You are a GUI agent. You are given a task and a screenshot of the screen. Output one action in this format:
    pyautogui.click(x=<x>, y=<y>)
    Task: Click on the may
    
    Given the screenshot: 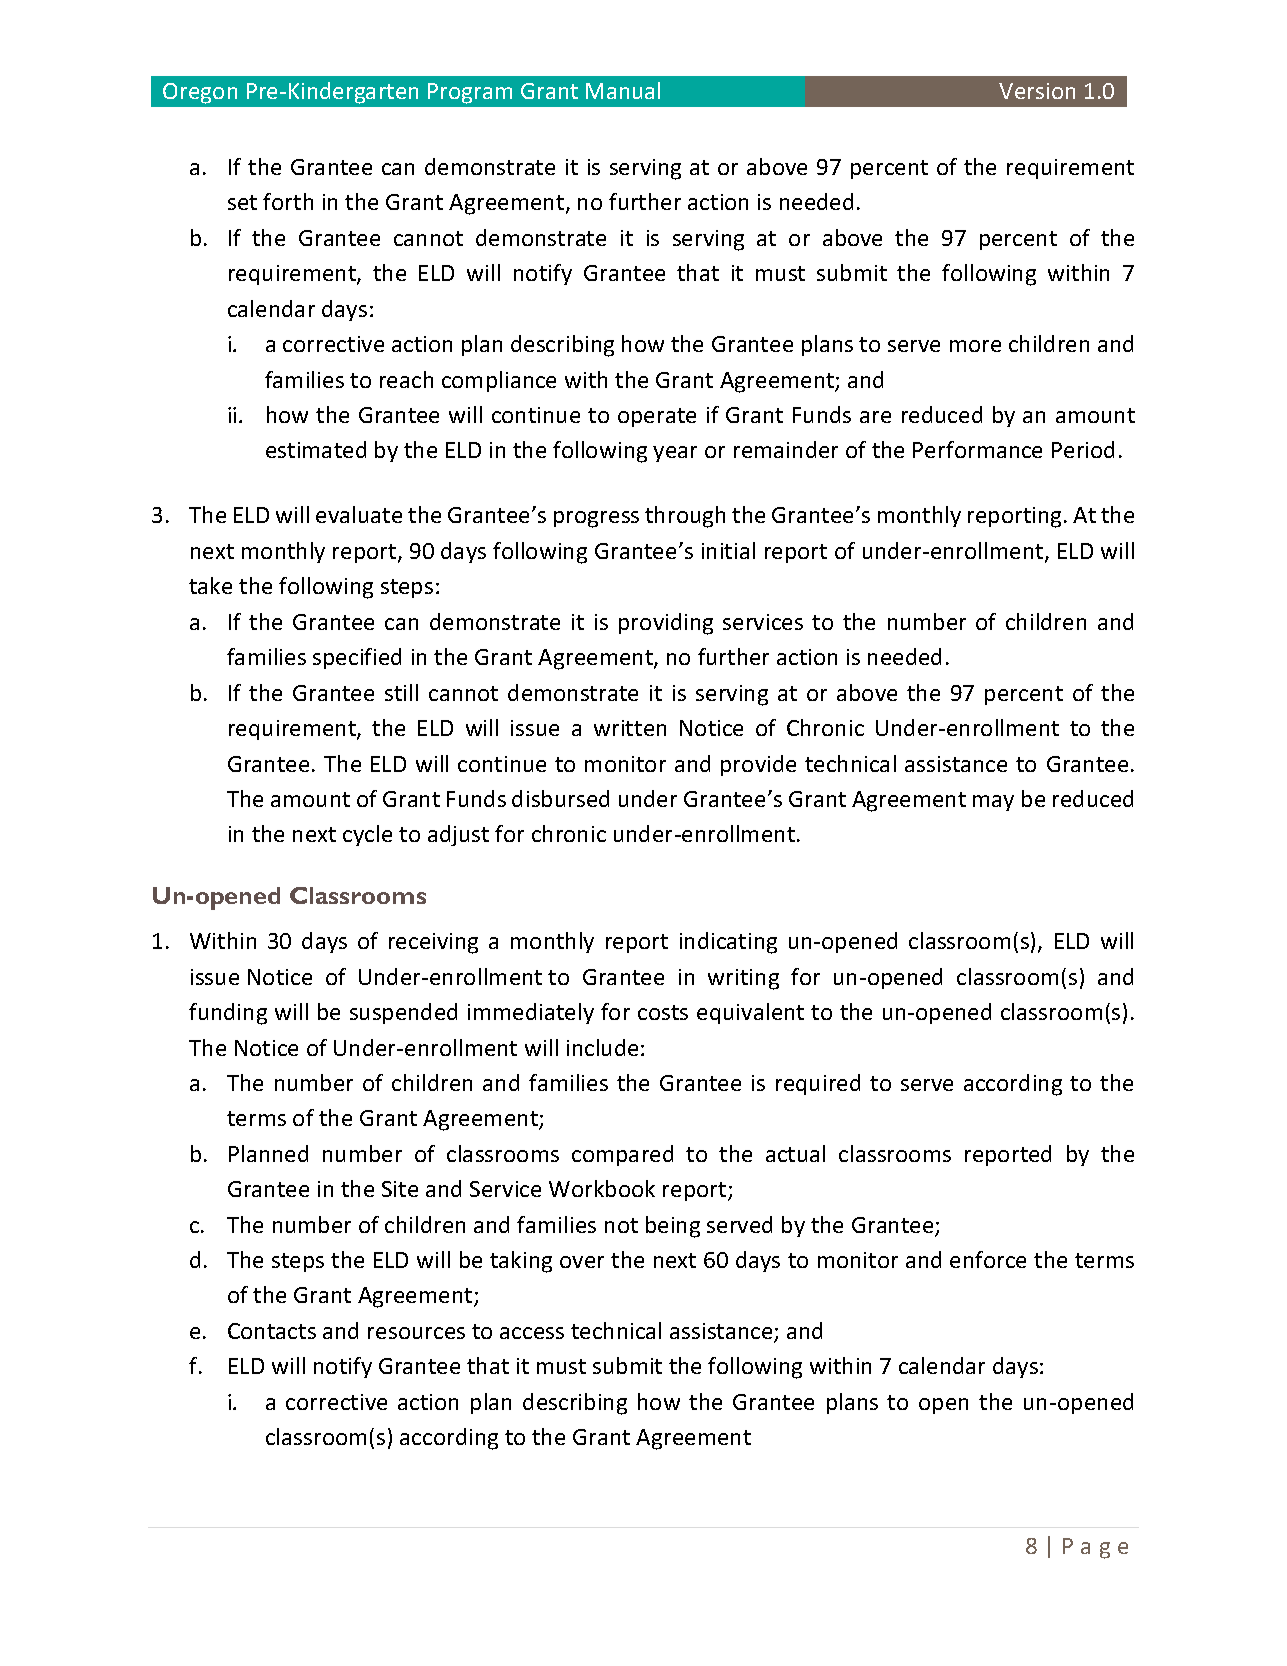 What is the action you would take?
    pyautogui.click(x=993, y=803)
